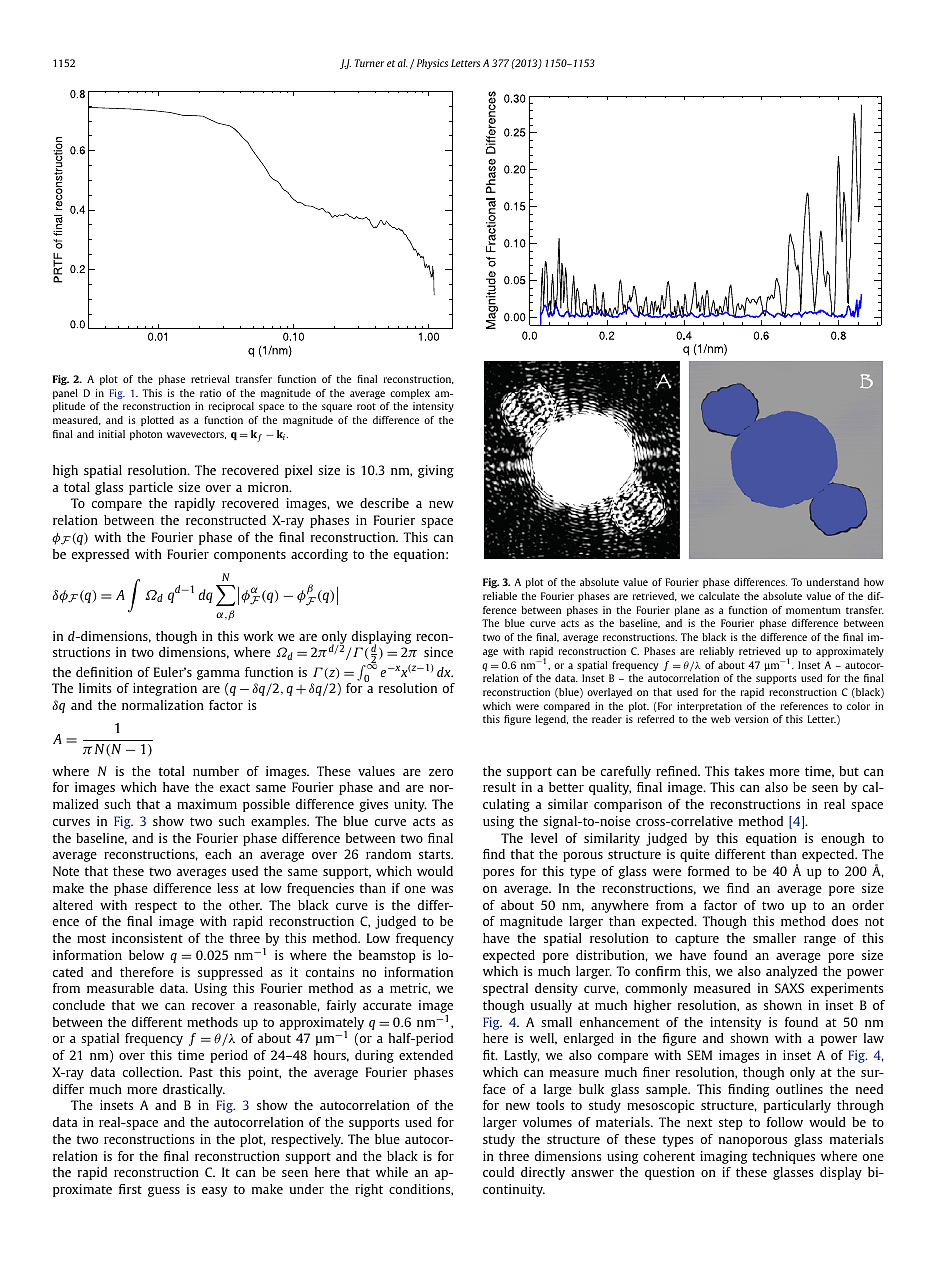  Describe the element at coordinates (210, 379) in the screenshot. I see `retrieval` at that location.
